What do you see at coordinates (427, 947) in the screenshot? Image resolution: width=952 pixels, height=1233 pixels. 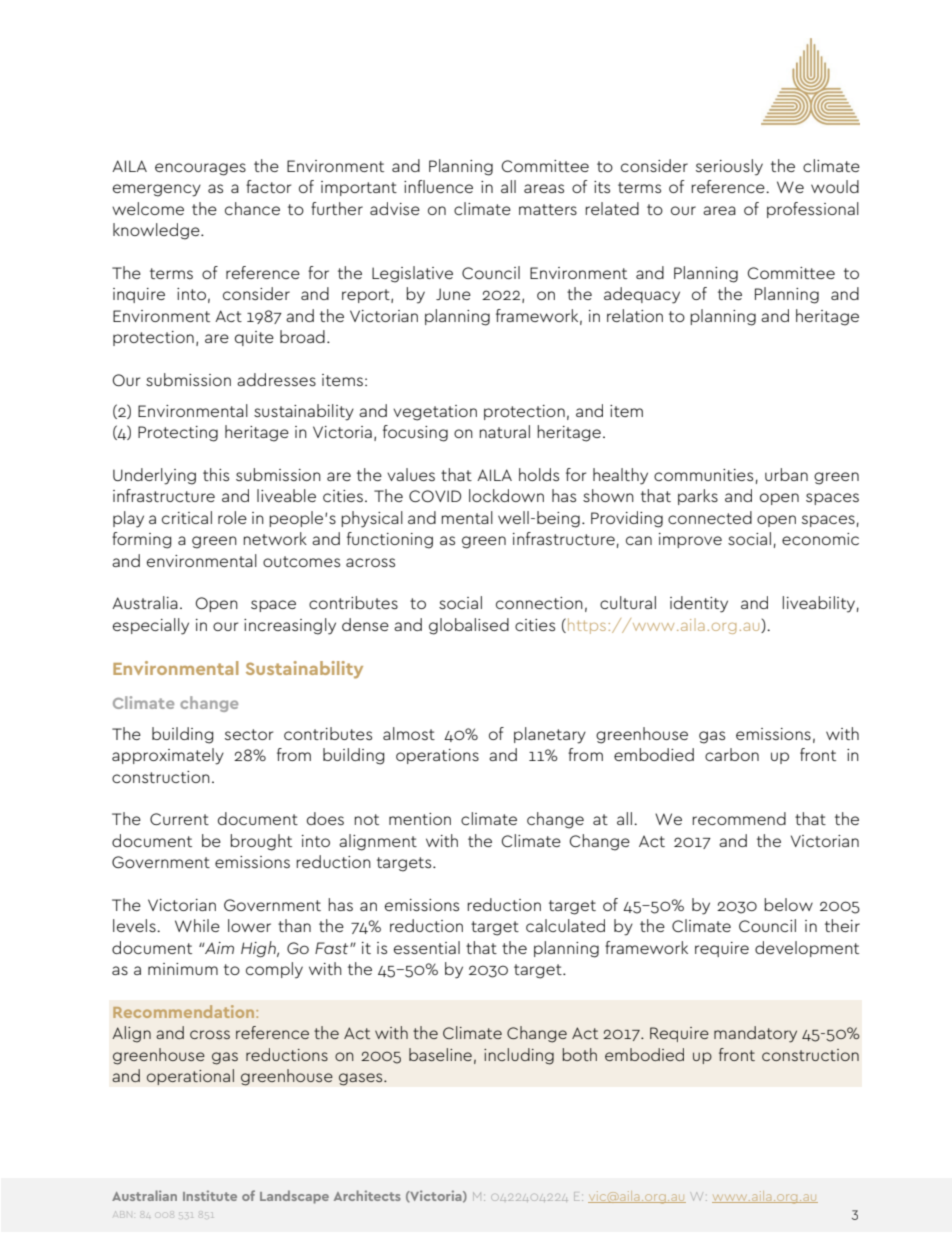 I see `essential` at bounding box center [427, 947].
